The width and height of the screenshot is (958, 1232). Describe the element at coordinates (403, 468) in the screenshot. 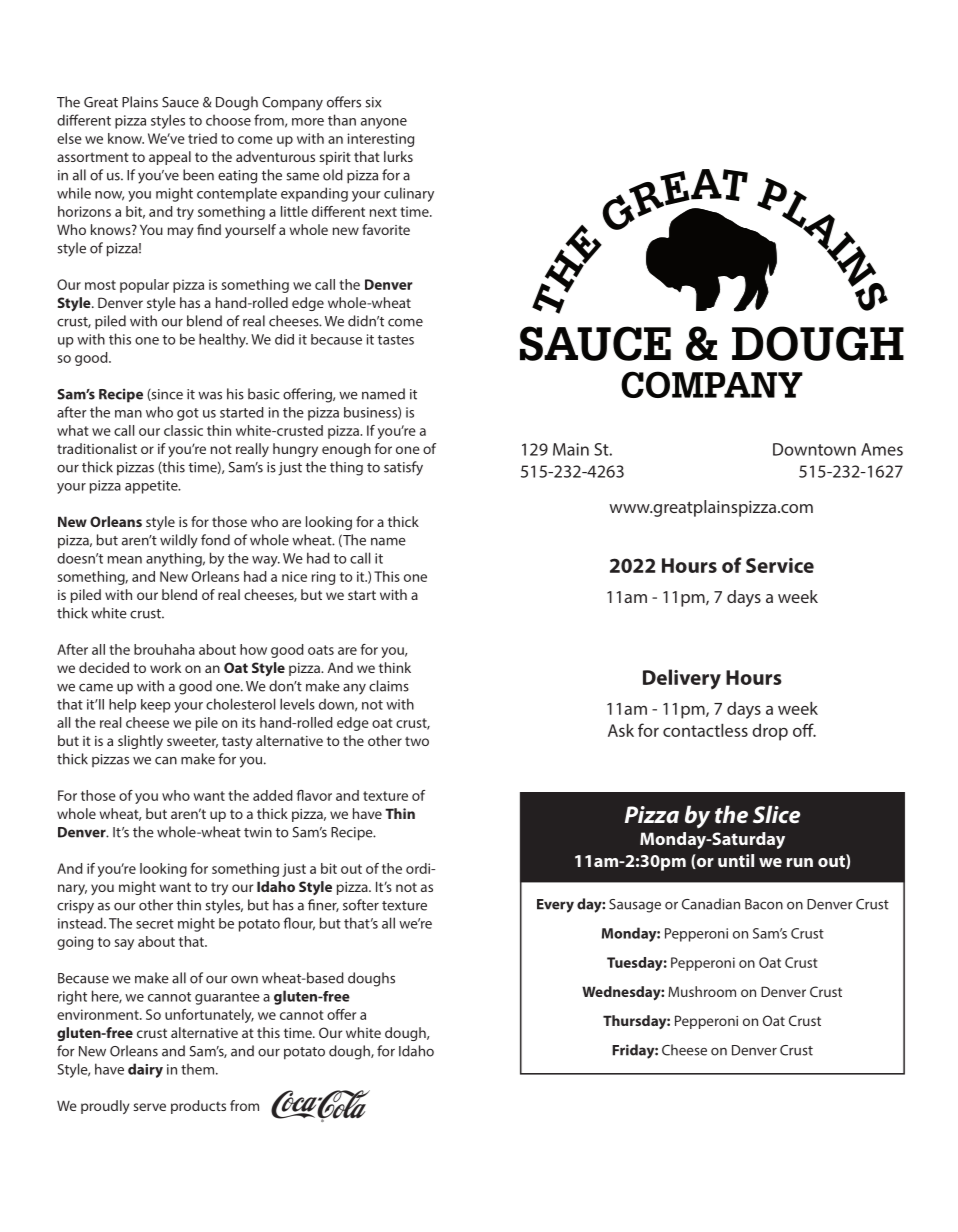

I see `satisfy` at that location.
